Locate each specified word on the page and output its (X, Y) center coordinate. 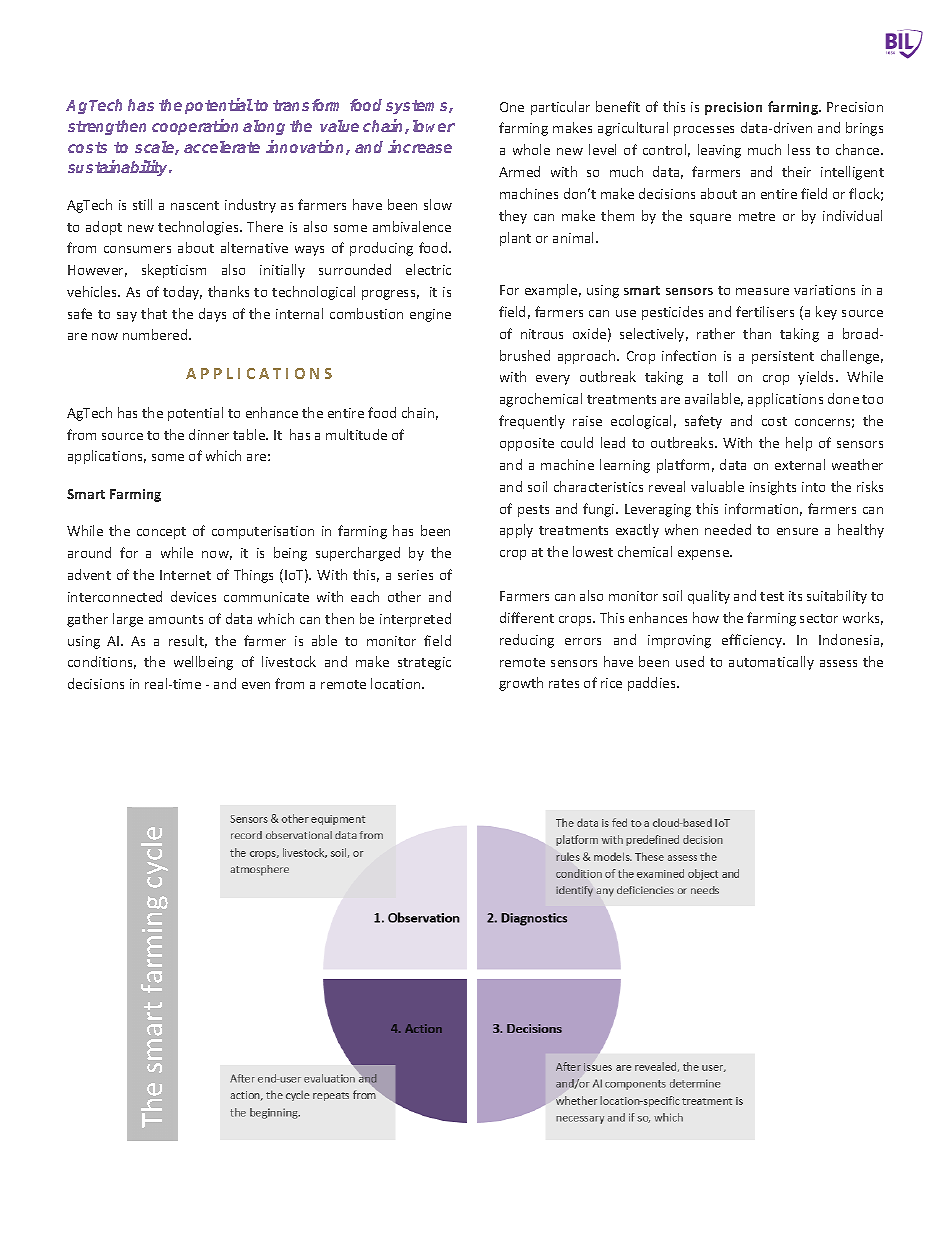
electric (428, 269)
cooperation (195, 127)
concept (161, 533)
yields (817, 378)
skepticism (174, 271)
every (553, 380)
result (188, 641)
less (799, 149)
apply (516, 531)
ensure (797, 531)
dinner (209, 434)
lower (434, 126)
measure (762, 291)
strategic (424, 663)
